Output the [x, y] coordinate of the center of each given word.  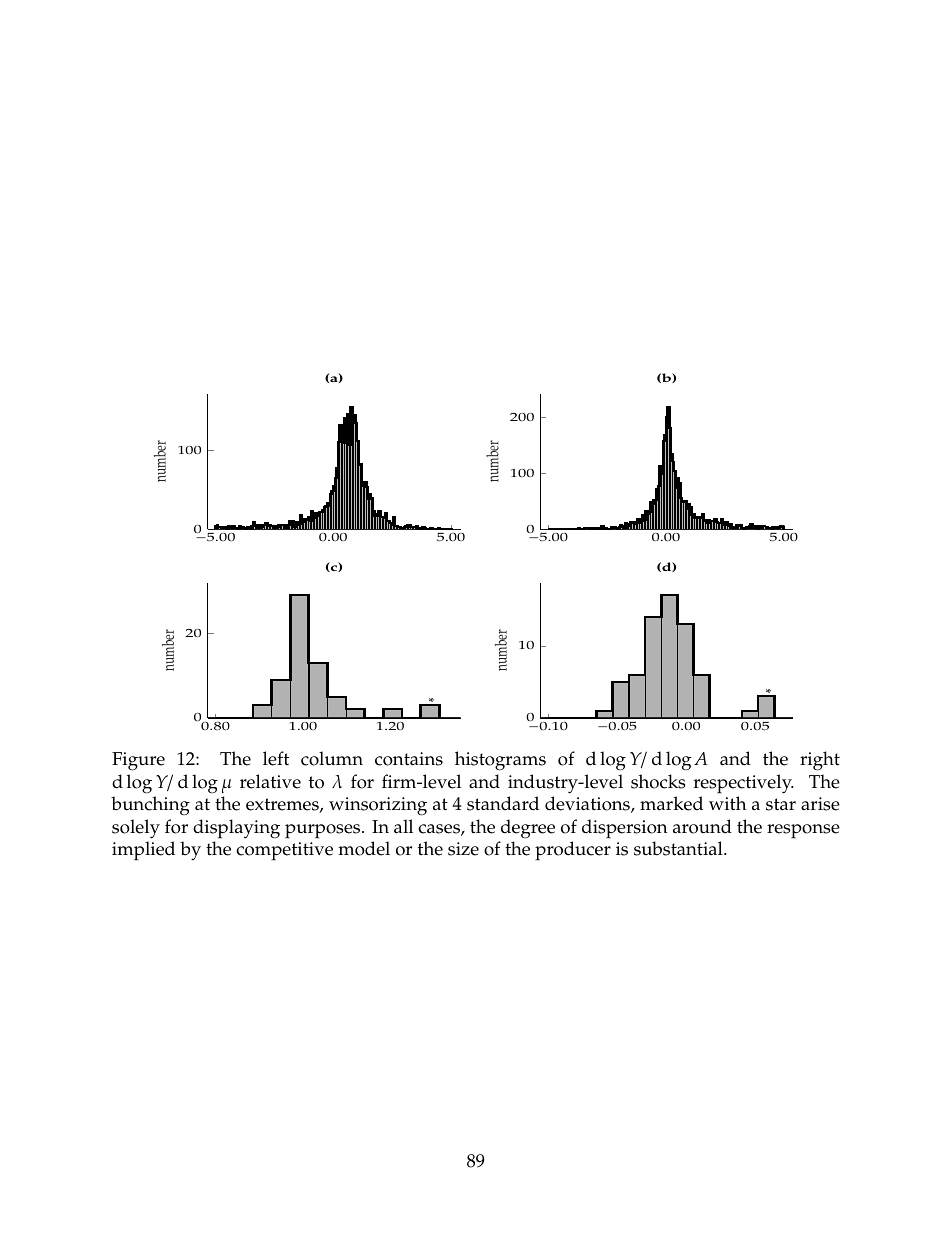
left [276, 758]
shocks [658, 781]
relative [270, 781]
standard [503, 803]
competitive [284, 851]
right [820, 761]
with [728, 803]
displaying [236, 829]
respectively [743, 784]
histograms [500, 761]
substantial [679, 848]
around [702, 826]
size [463, 849]
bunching [150, 806]
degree [528, 829]
